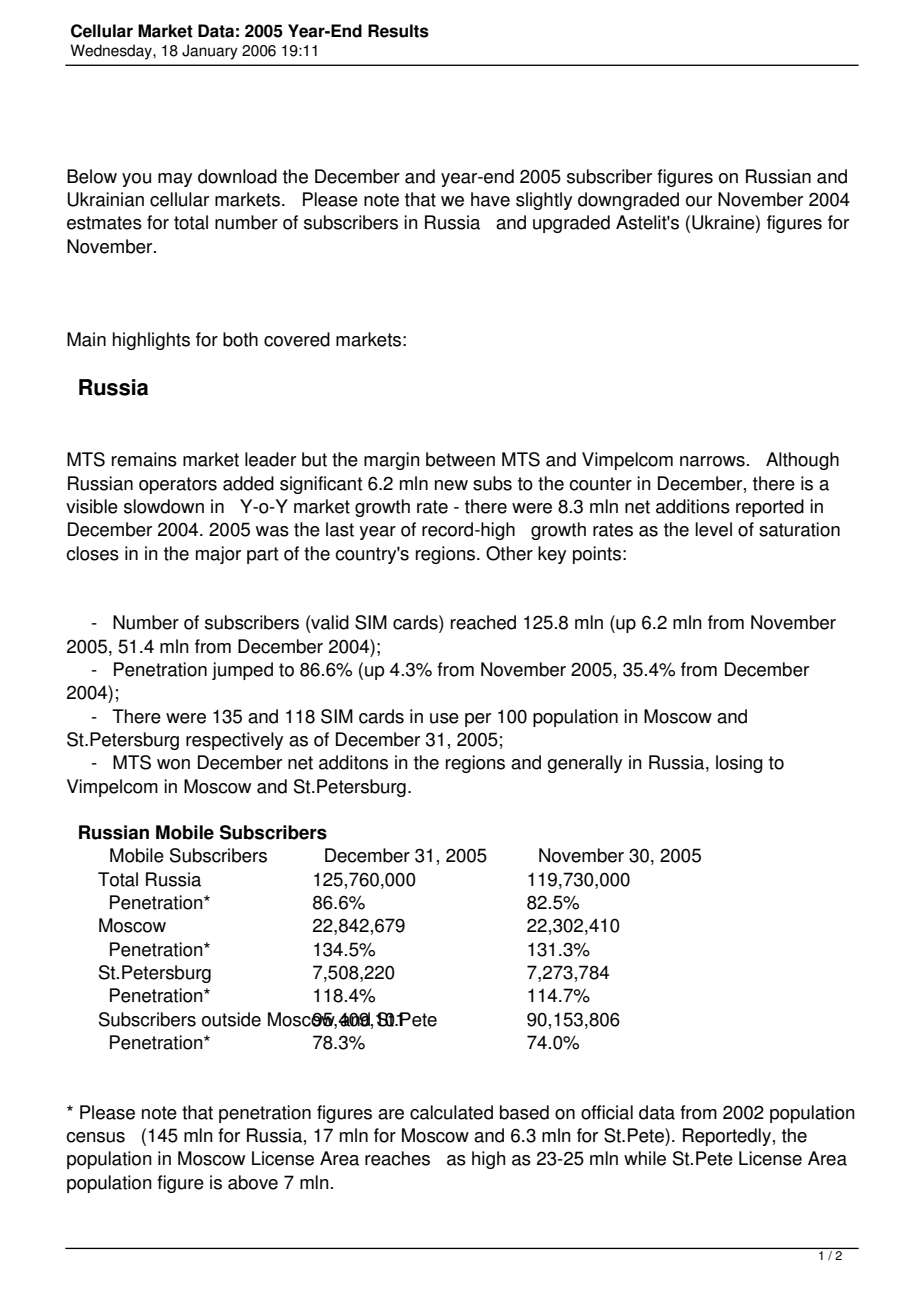 This screenshot has height=1308, width=924. What do you see at coordinates (699, 201) in the screenshot?
I see `our` at bounding box center [699, 201].
